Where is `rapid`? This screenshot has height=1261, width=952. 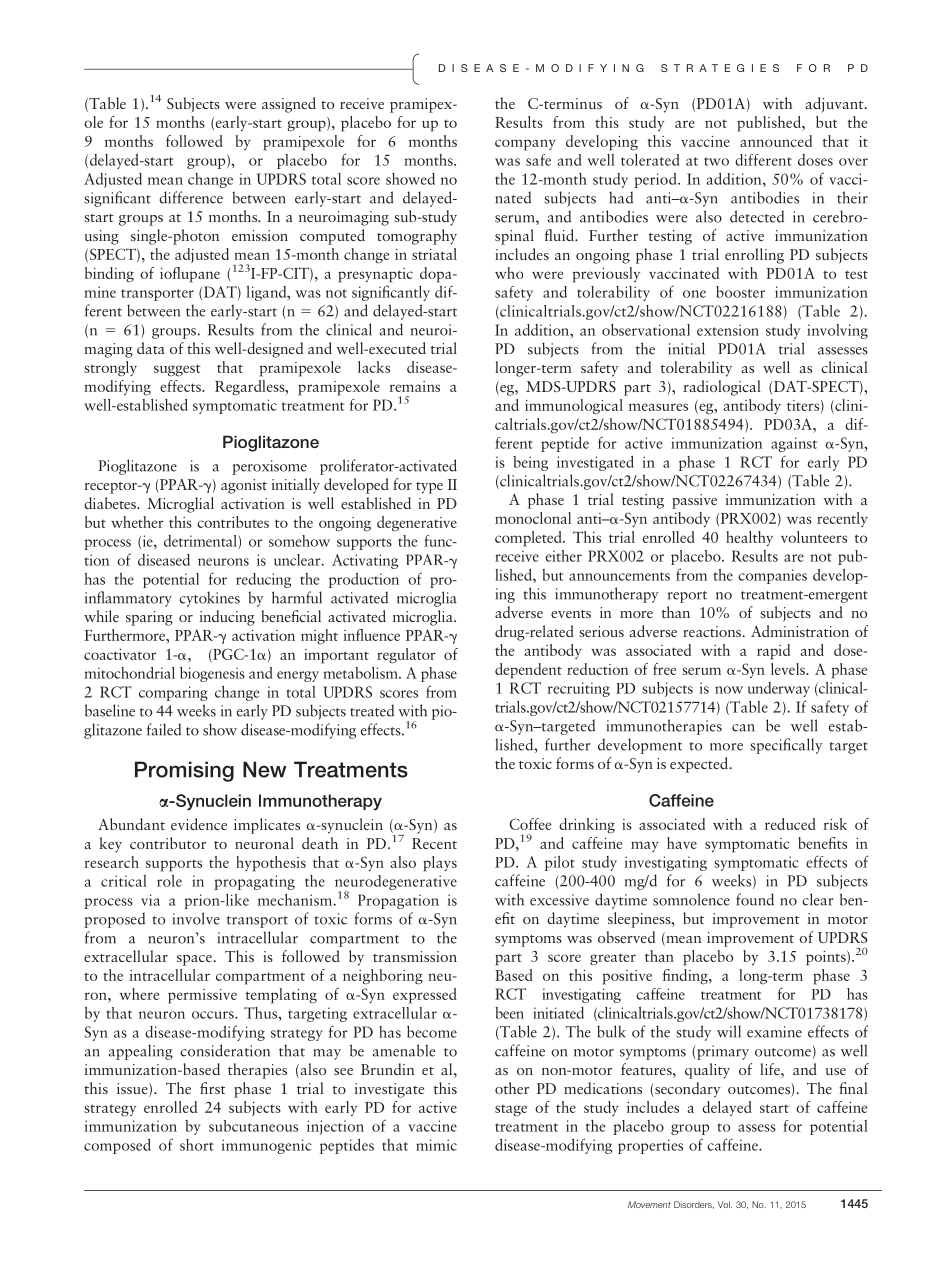 rapid is located at coordinates (773, 652).
